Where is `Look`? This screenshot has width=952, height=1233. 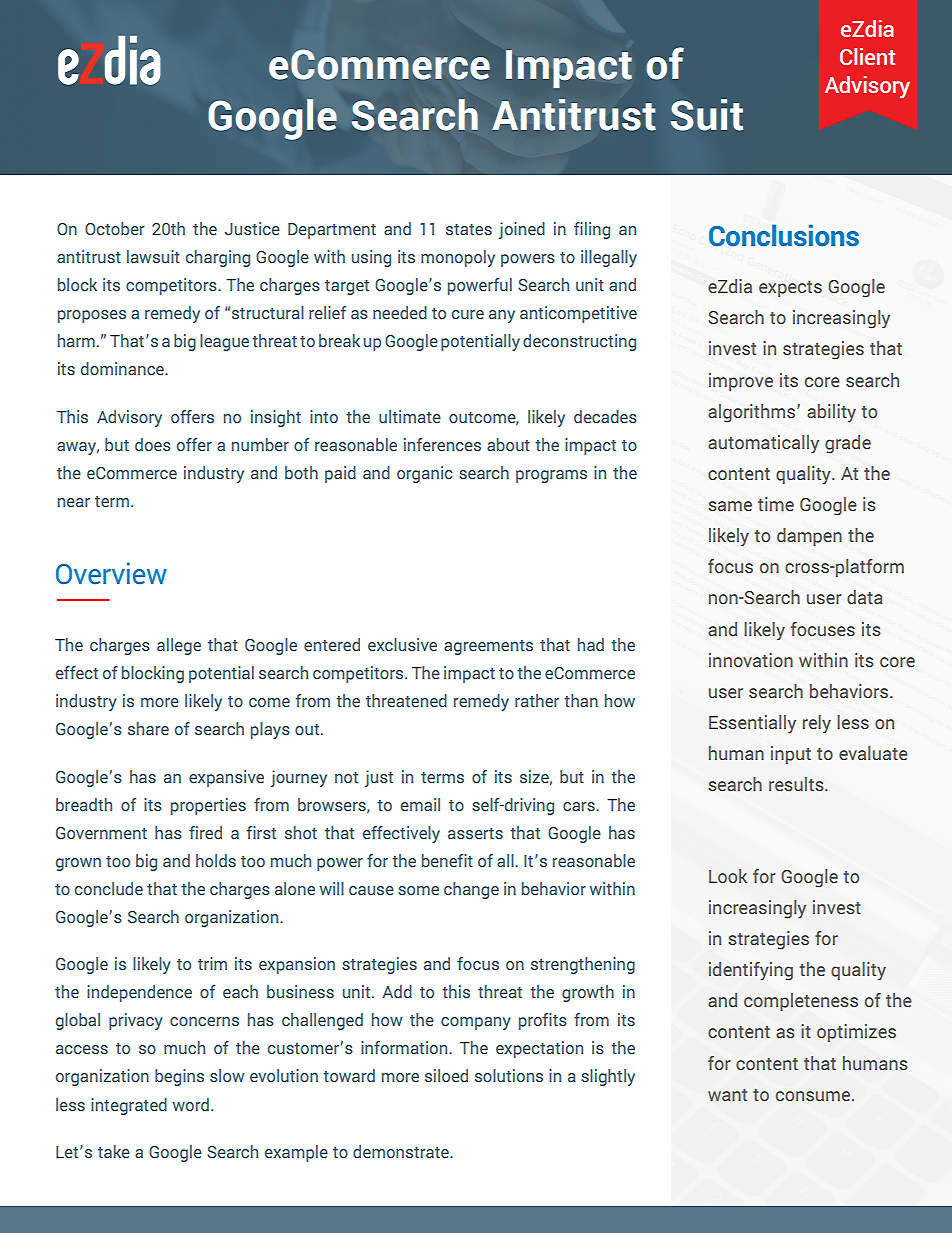 Look is located at coordinates (728, 876).
